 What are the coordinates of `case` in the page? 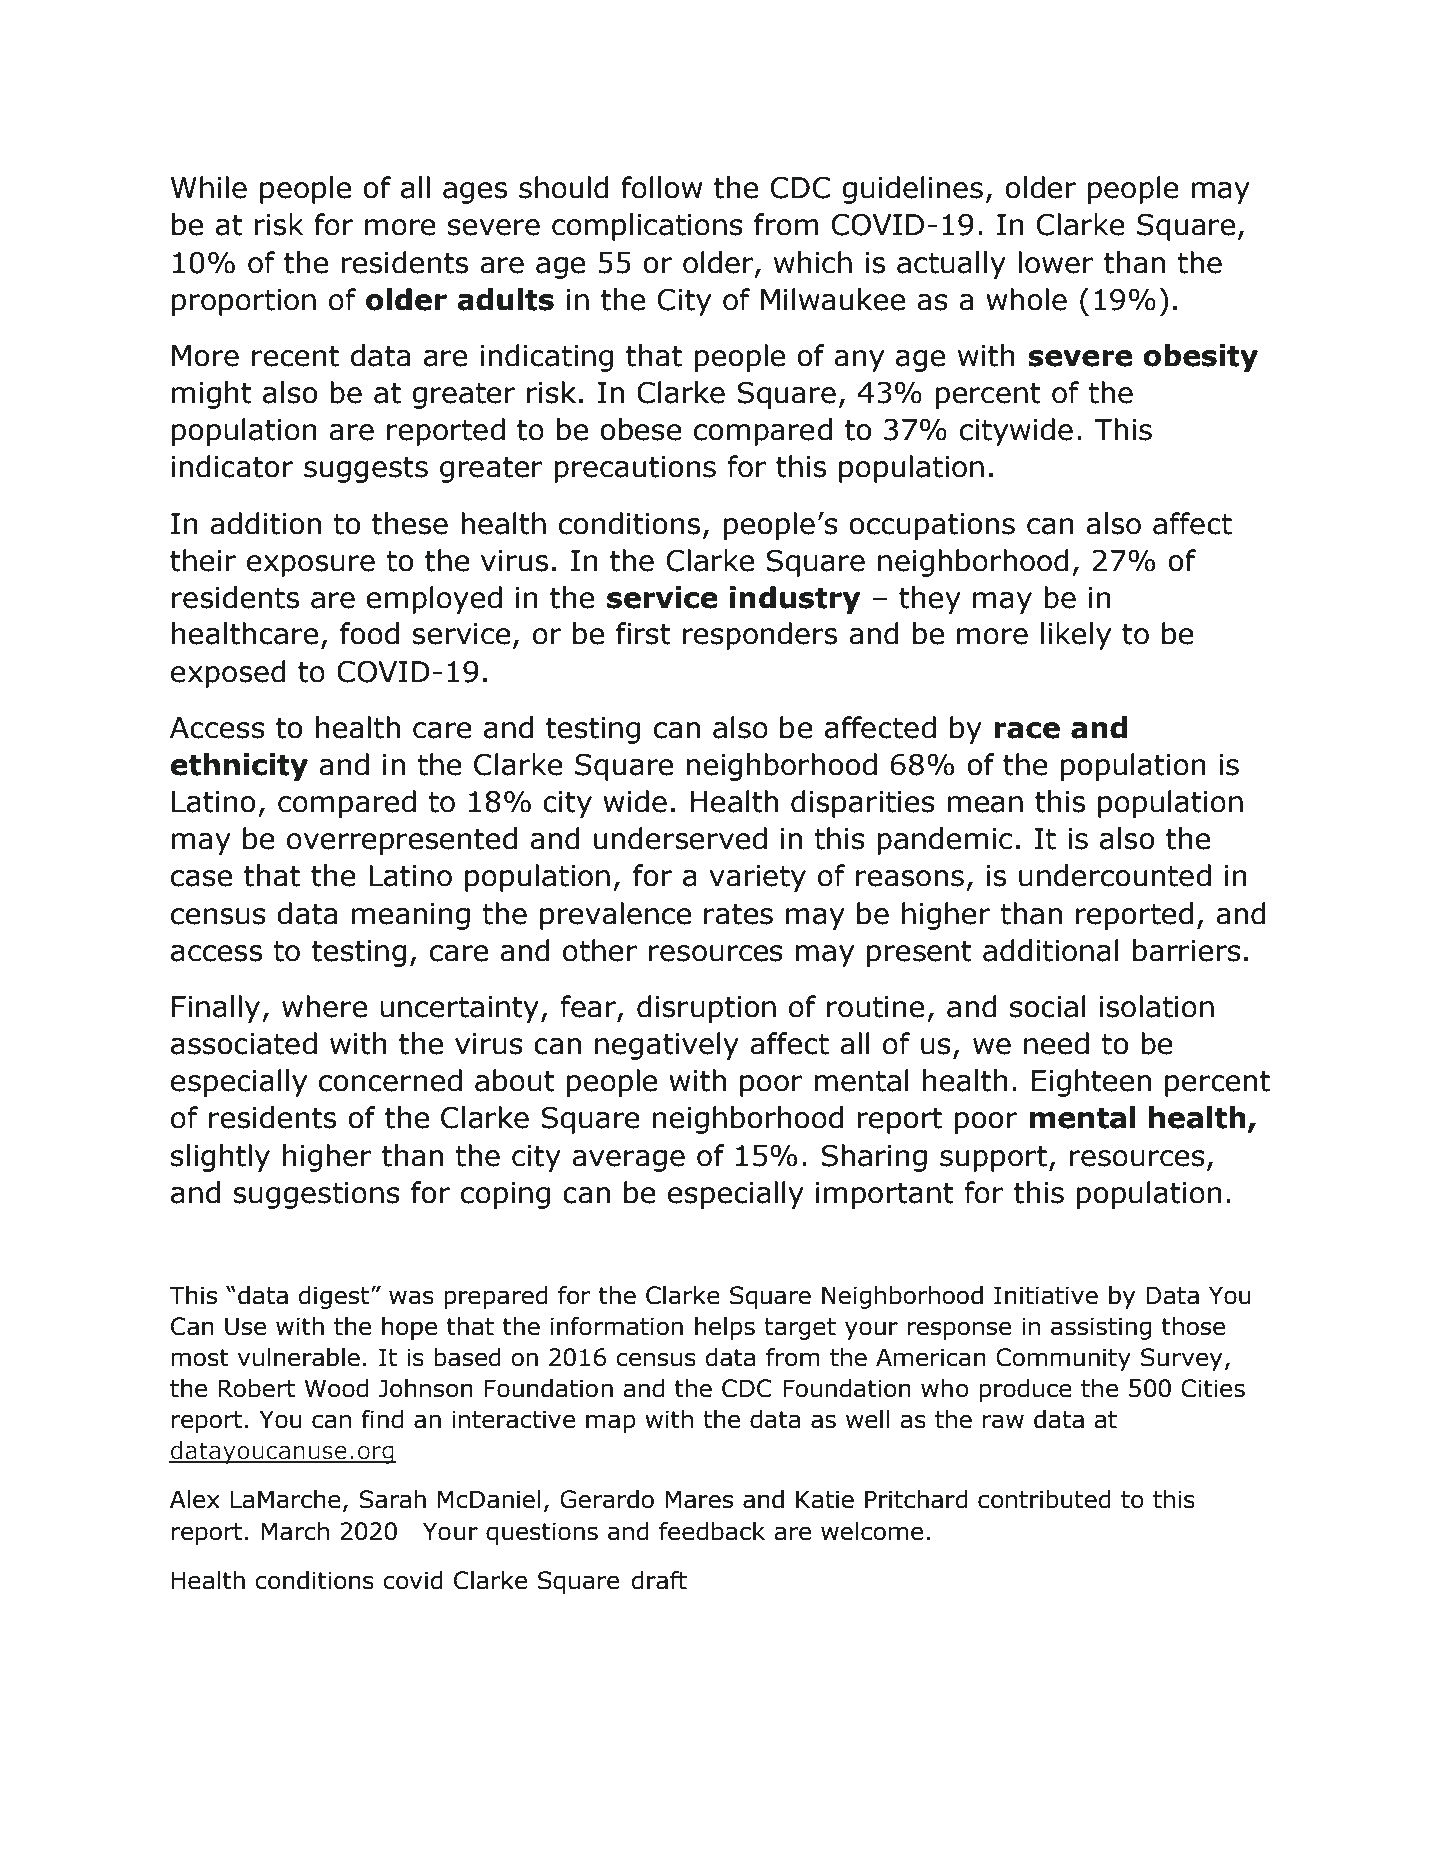 It's located at (201, 878).
